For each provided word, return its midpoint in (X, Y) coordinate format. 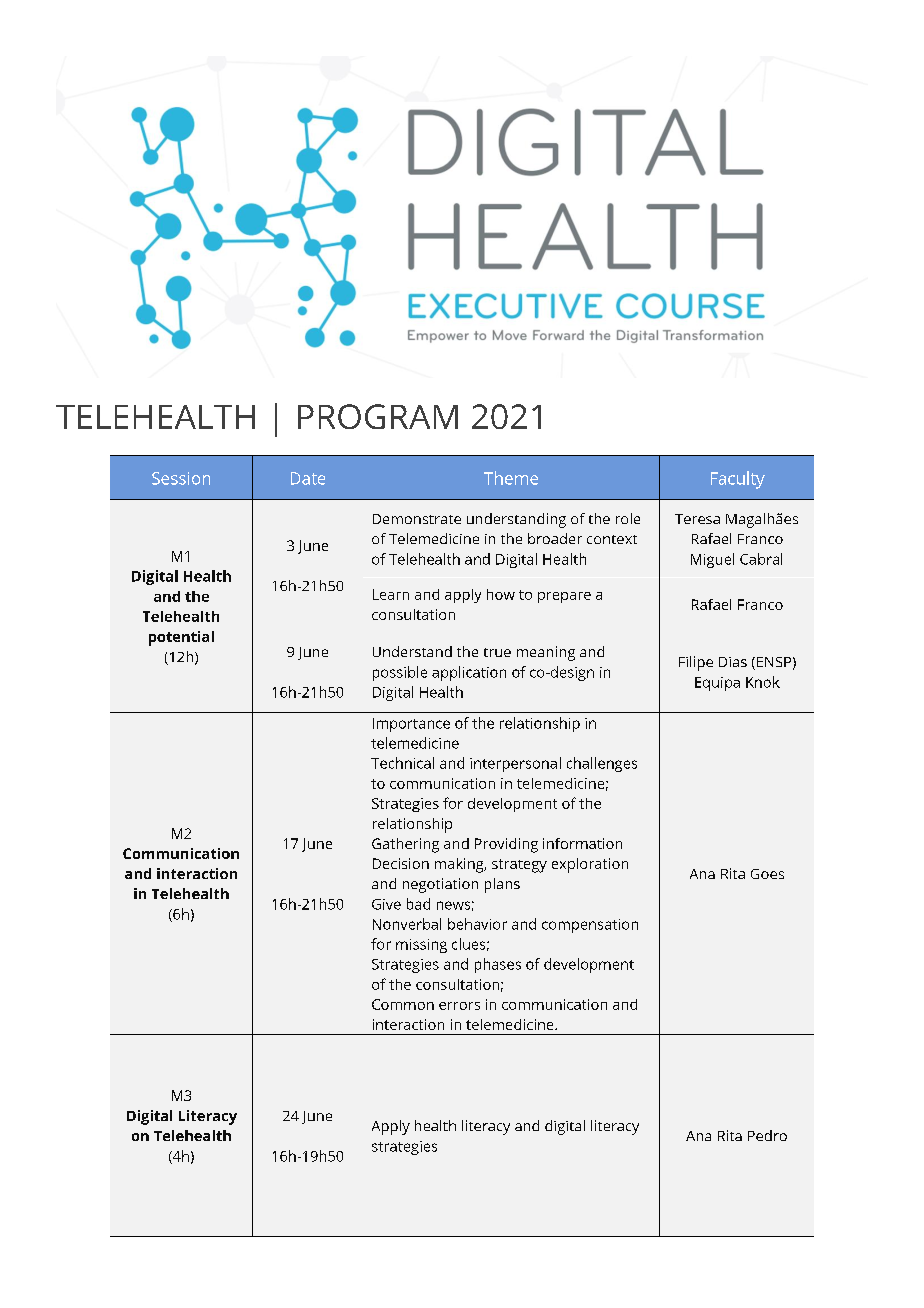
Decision (401, 863)
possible (400, 673)
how (501, 594)
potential (181, 638)
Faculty (738, 480)
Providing (506, 845)
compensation (590, 926)
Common (403, 1004)
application (469, 673)
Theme (511, 478)
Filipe (696, 663)
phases (498, 965)
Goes (767, 874)
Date (308, 478)
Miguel (712, 560)
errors (459, 1006)
